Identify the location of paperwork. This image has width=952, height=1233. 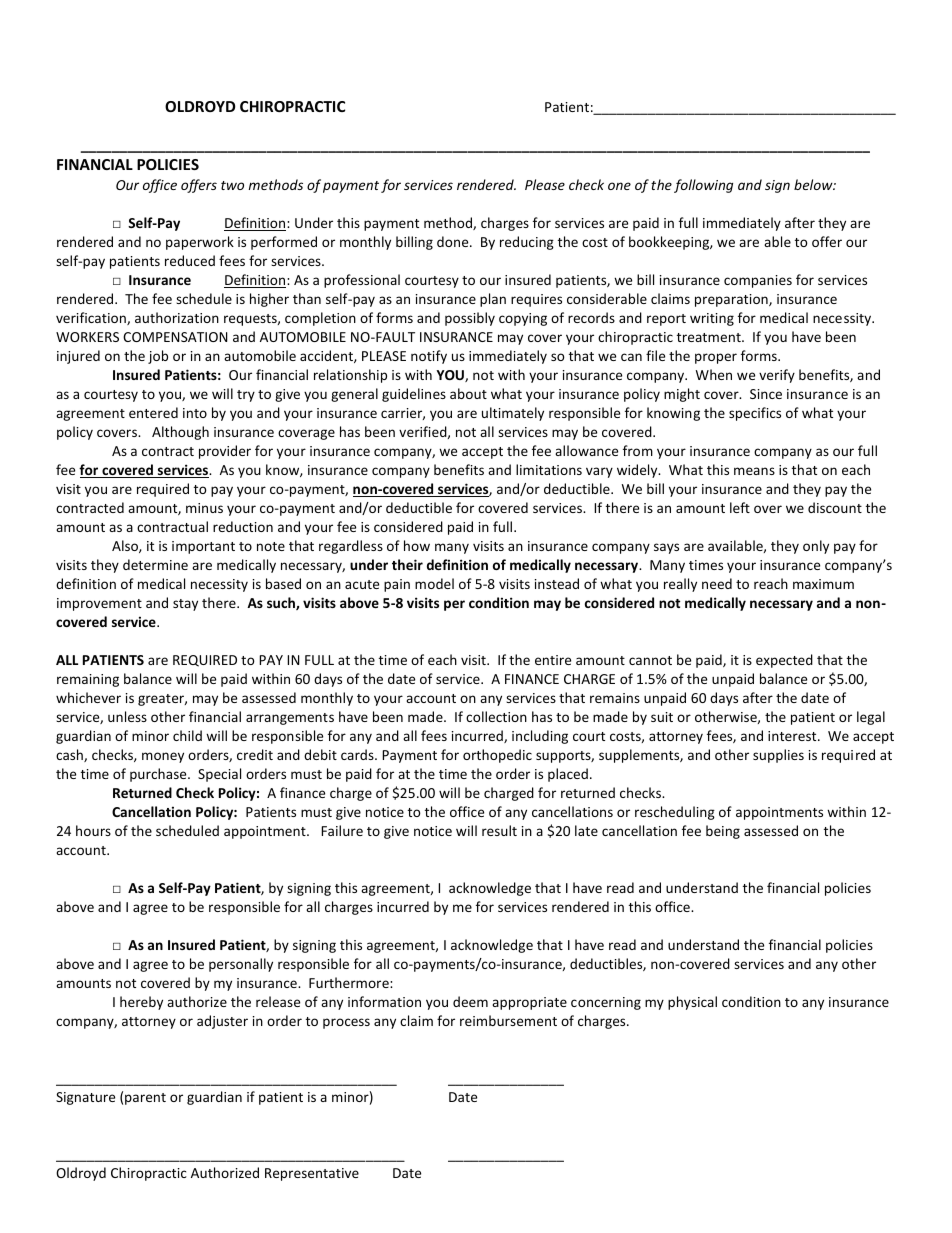
(200, 243).
